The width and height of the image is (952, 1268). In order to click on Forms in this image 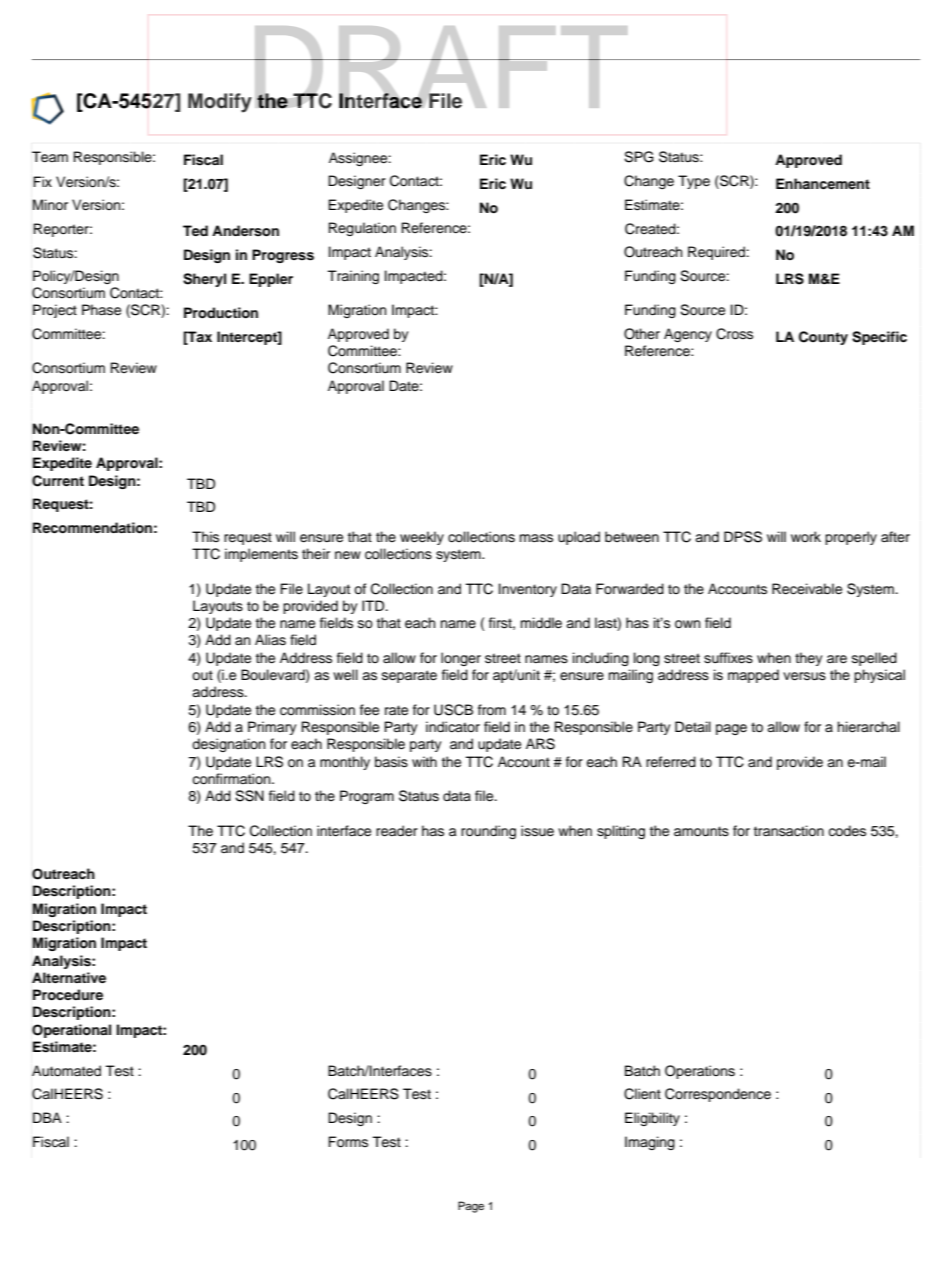, I will do `click(348, 1142)`.
